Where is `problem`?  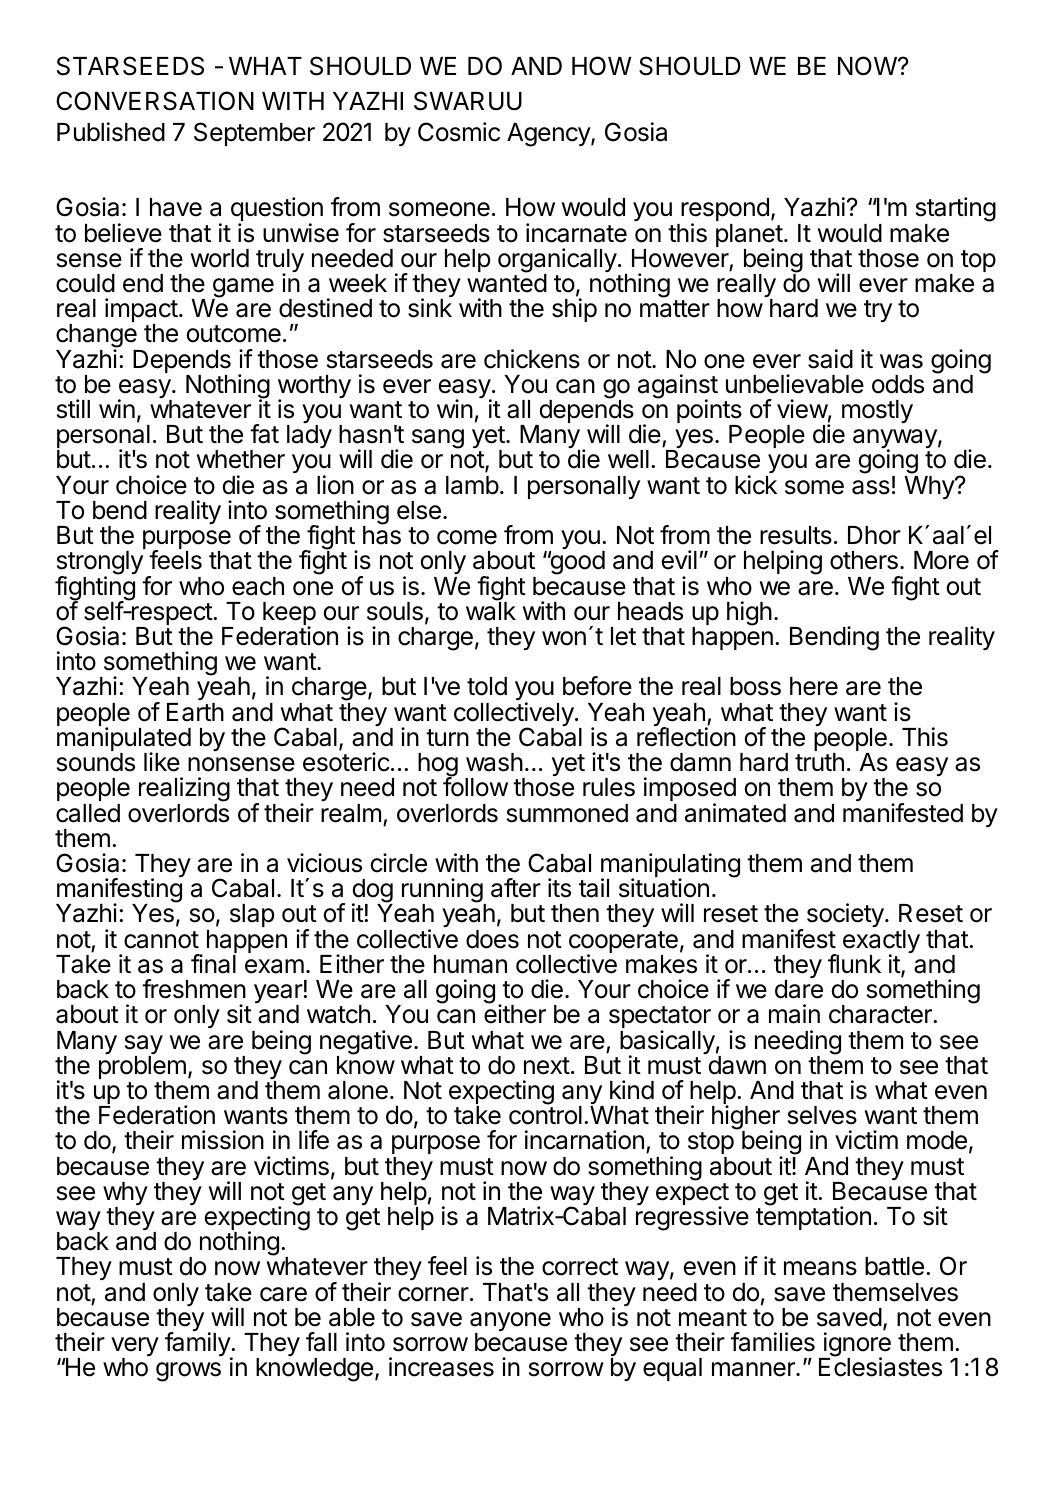
problem is located at coordinates (142, 1069).
